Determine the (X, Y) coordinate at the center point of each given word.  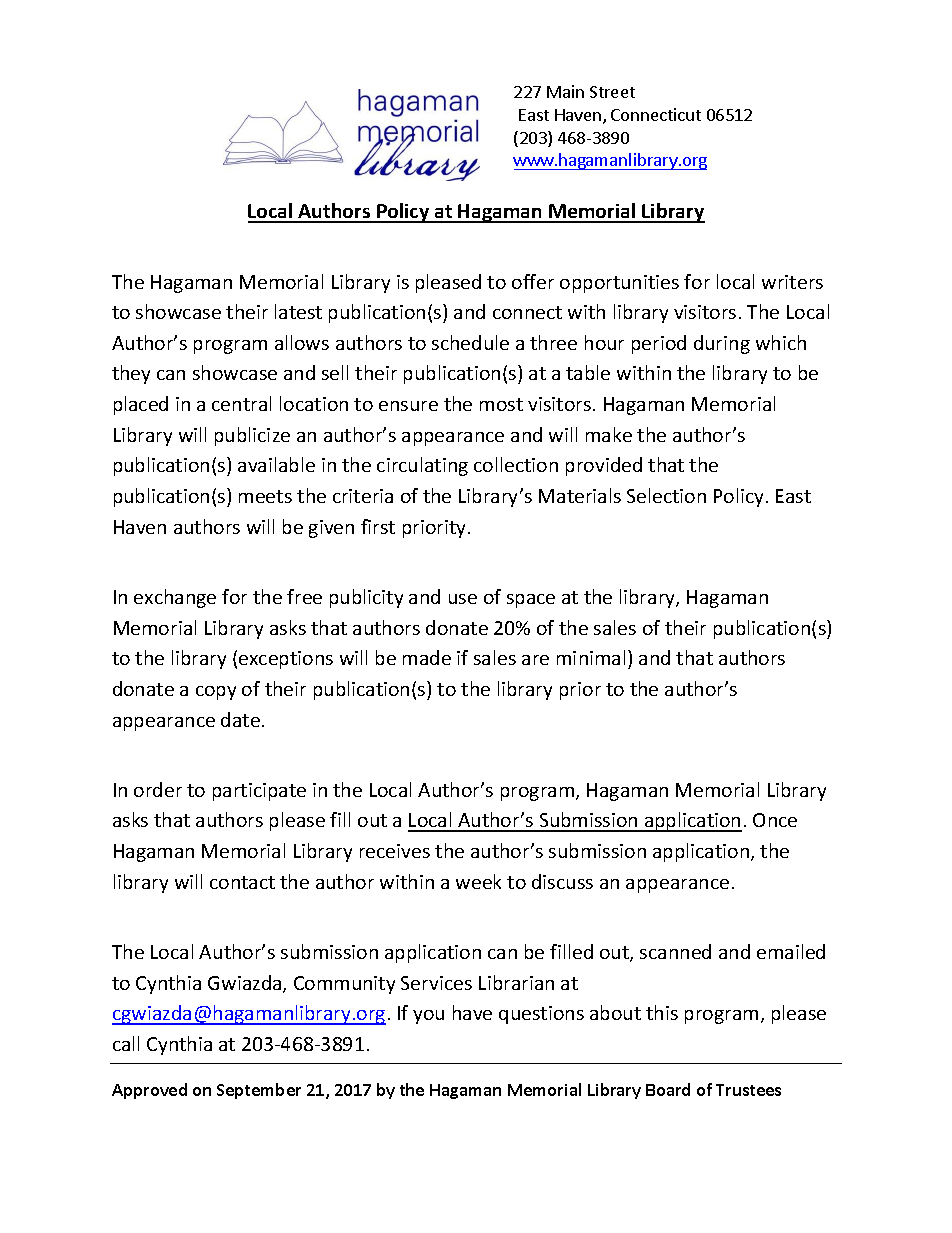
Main (565, 91)
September (259, 1091)
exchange (175, 598)
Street (612, 92)
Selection (666, 495)
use (463, 599)
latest (298, 311)
